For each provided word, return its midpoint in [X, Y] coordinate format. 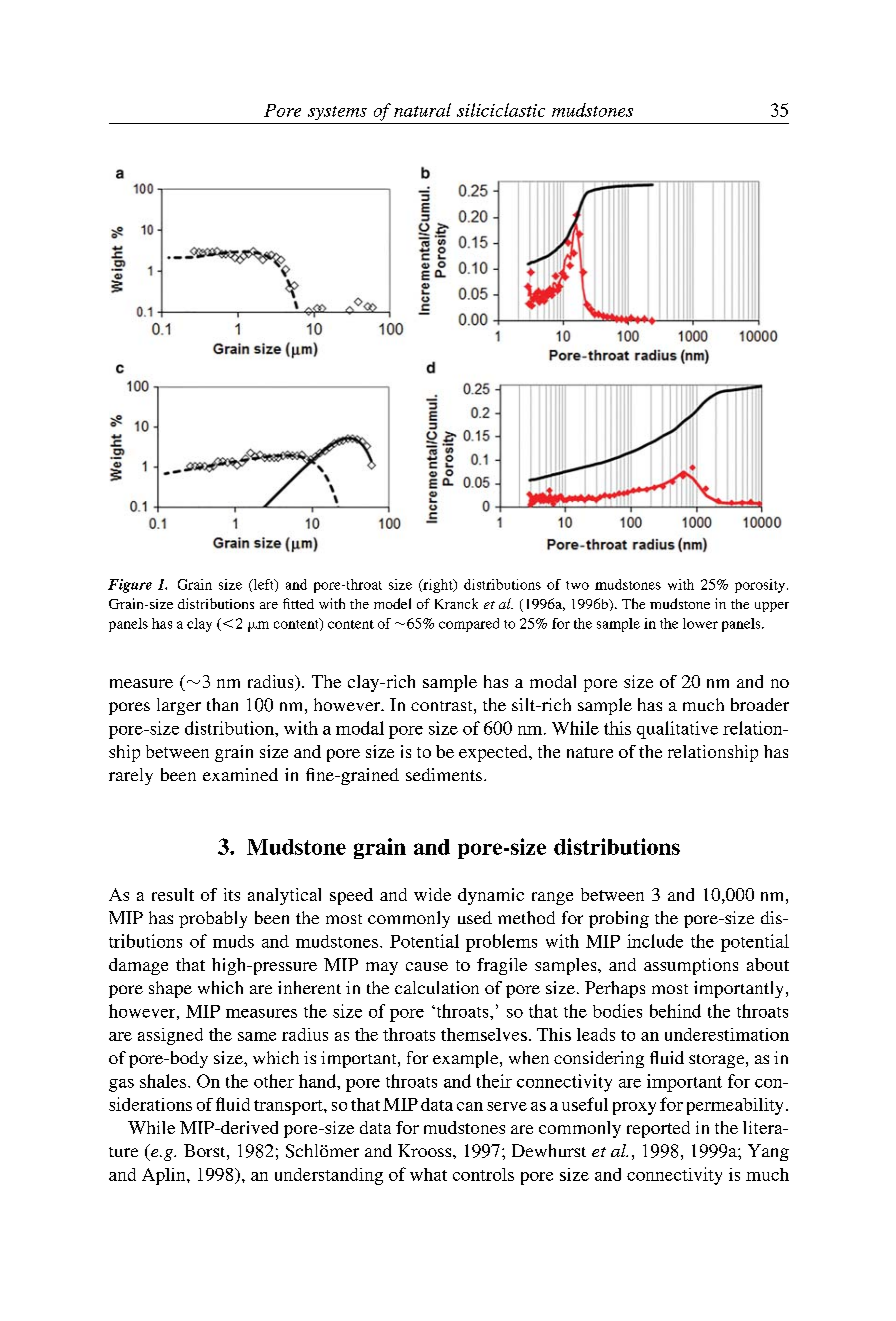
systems [337, 113]
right [438, 586]
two [577, 585]
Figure [130, 586]
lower [700, 623]
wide [432, 894]
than [222, 704]
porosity [761, 586]
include [655, 941]
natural [422, 110]
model [392, 603]
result [173, 894]
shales [163, 1081]
